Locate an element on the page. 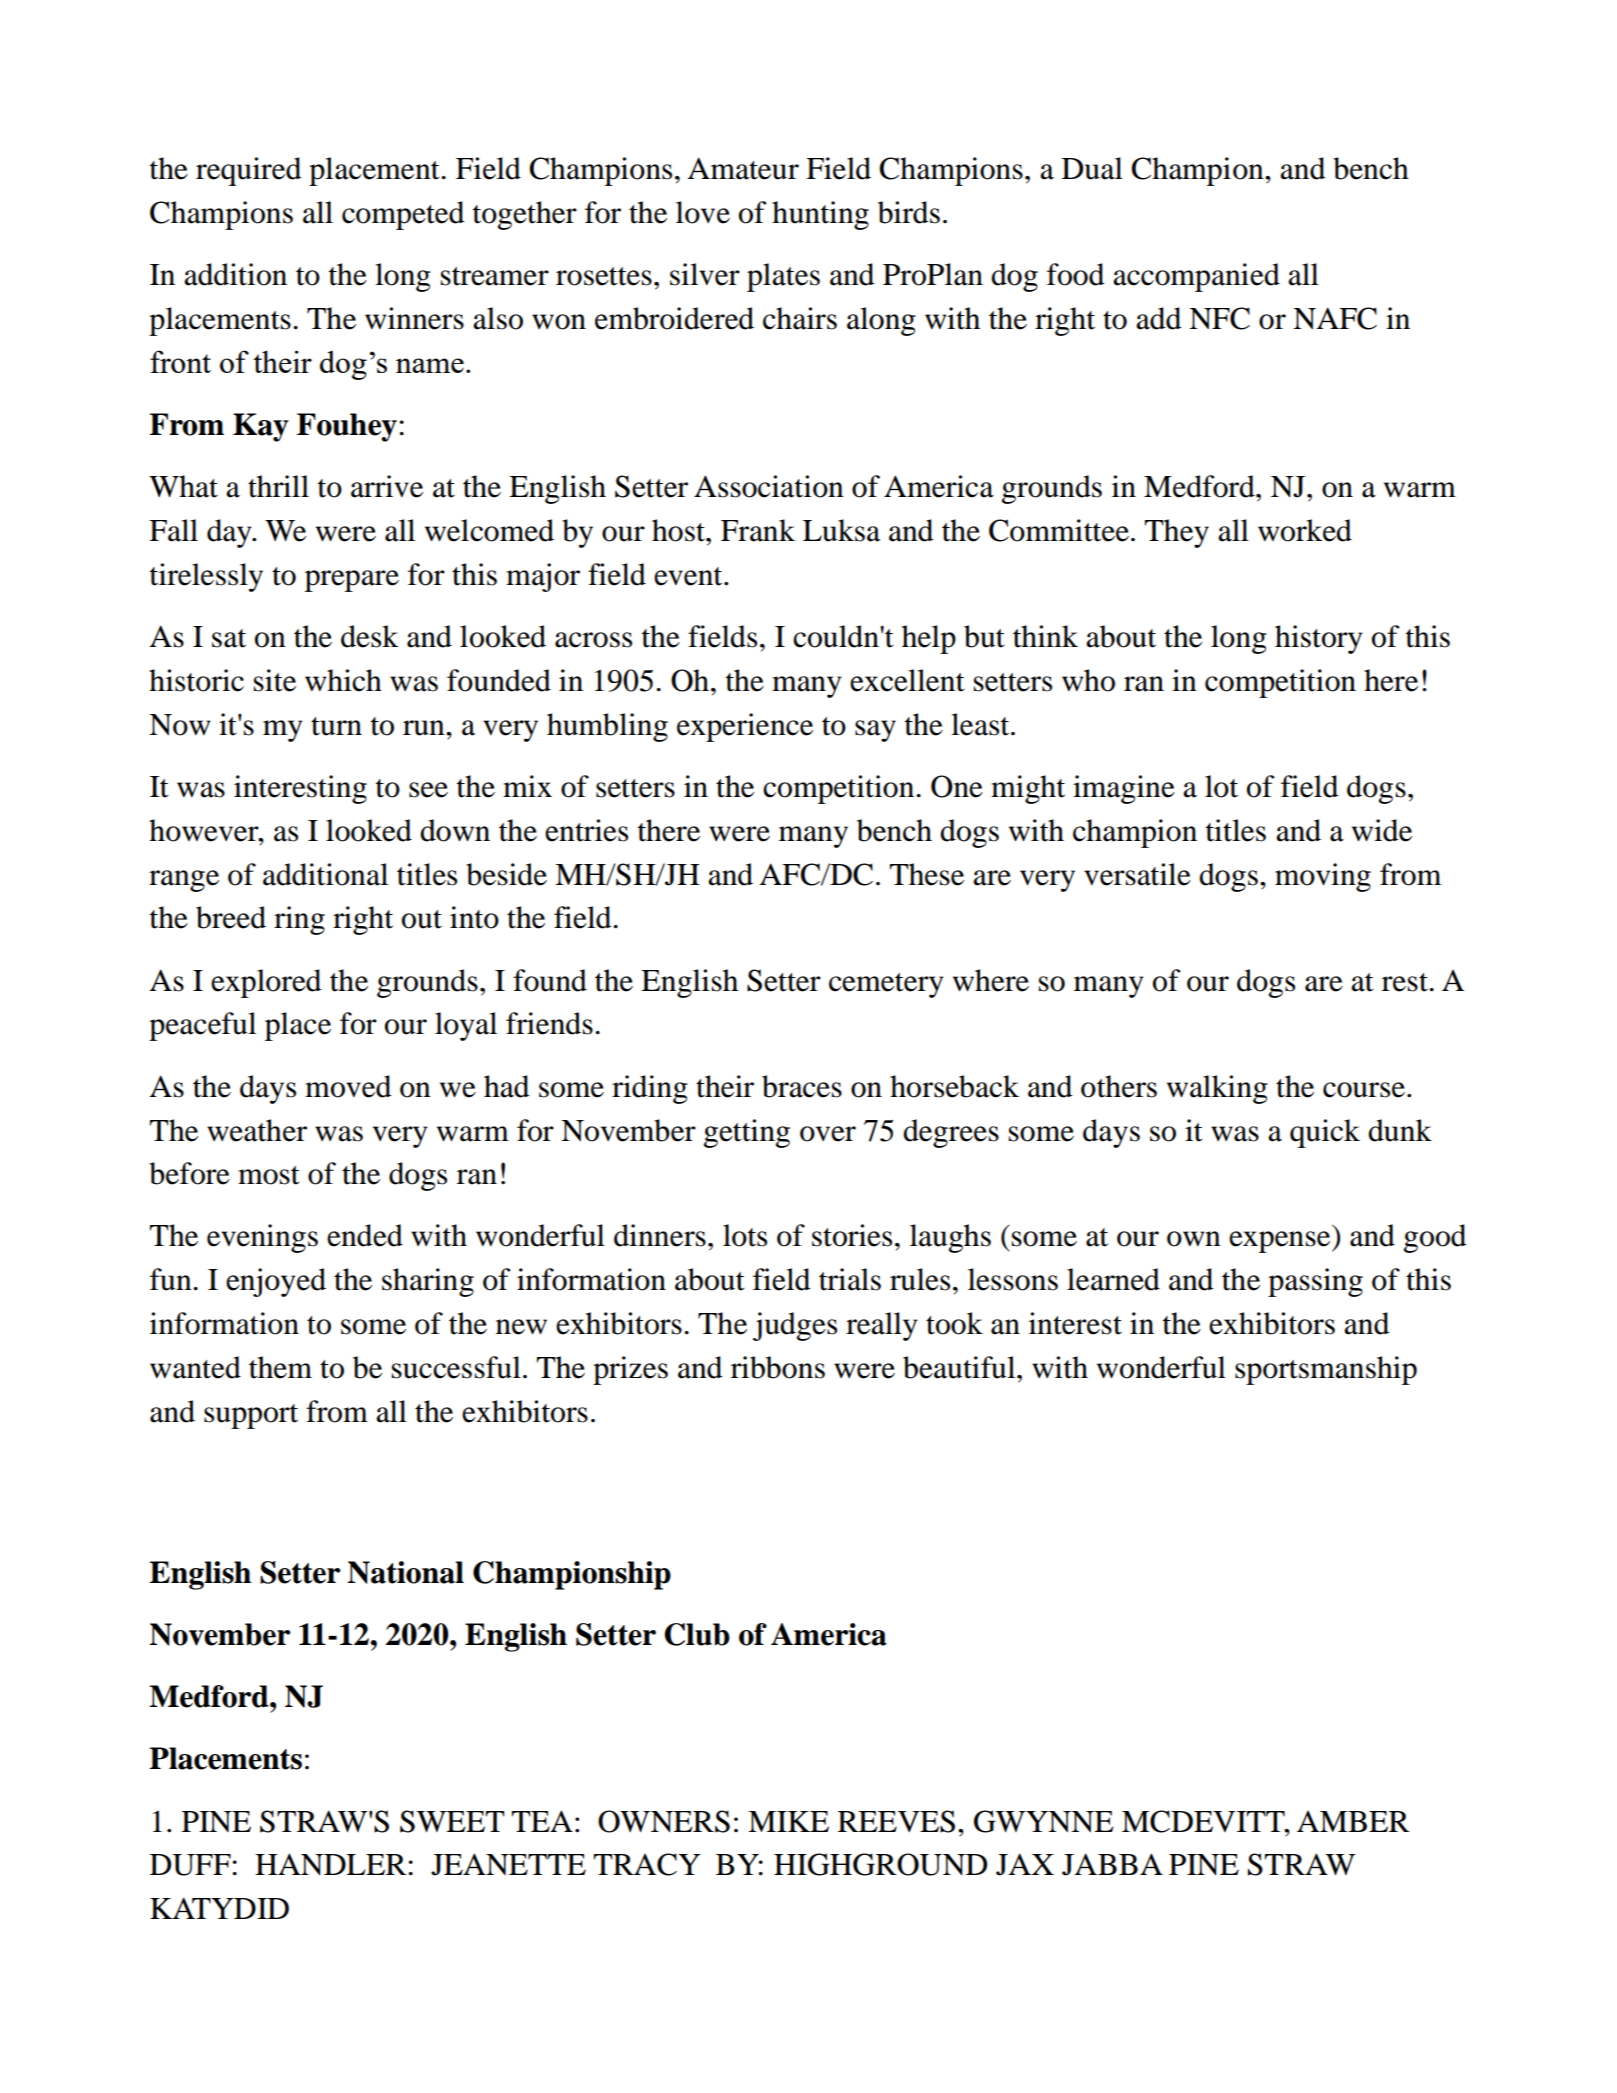 The image size is (1617, 2093). hunting is located at coordinates (820, 215).
